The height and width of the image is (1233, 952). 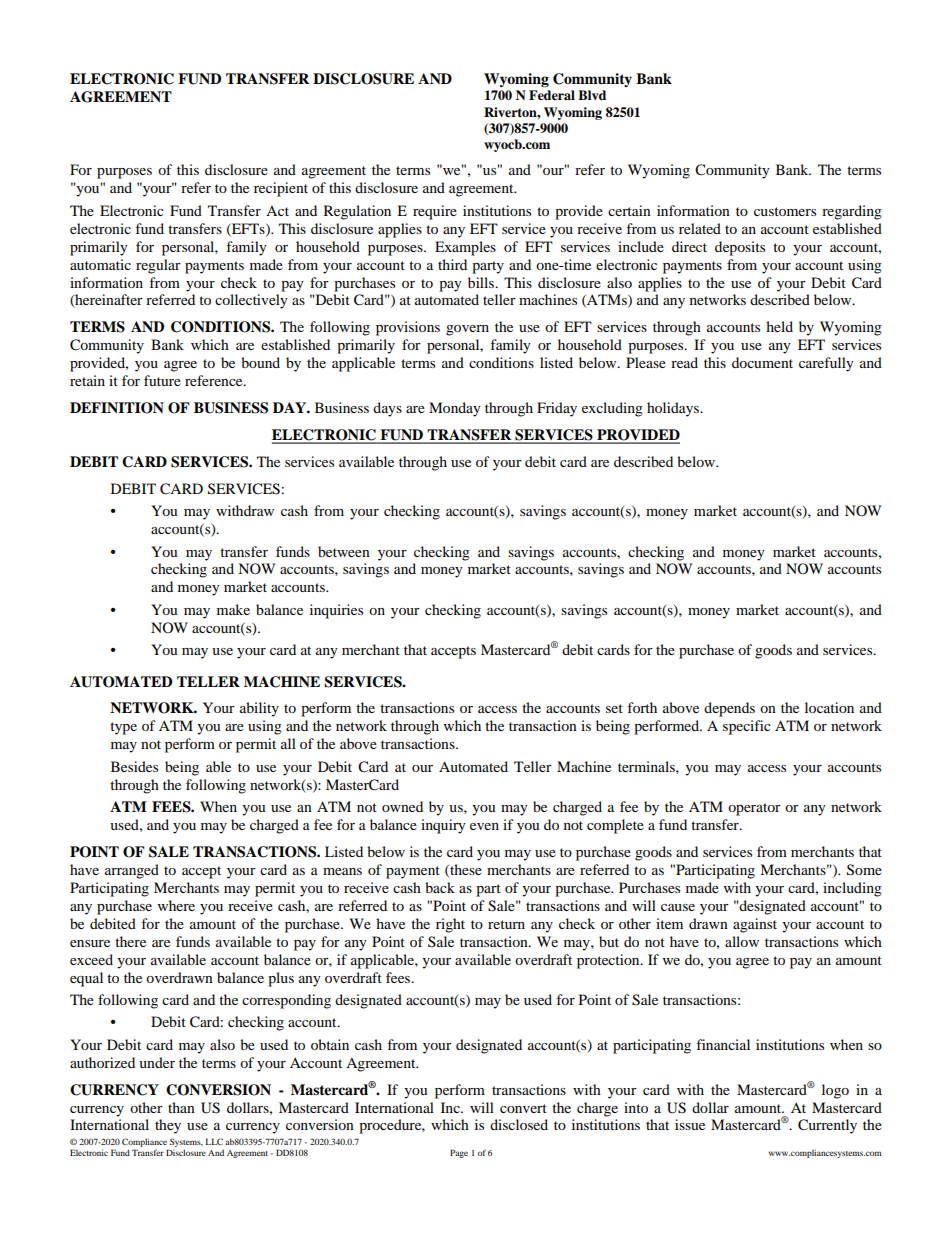 I want to click on Currently, so click(x=827, y=1126).
